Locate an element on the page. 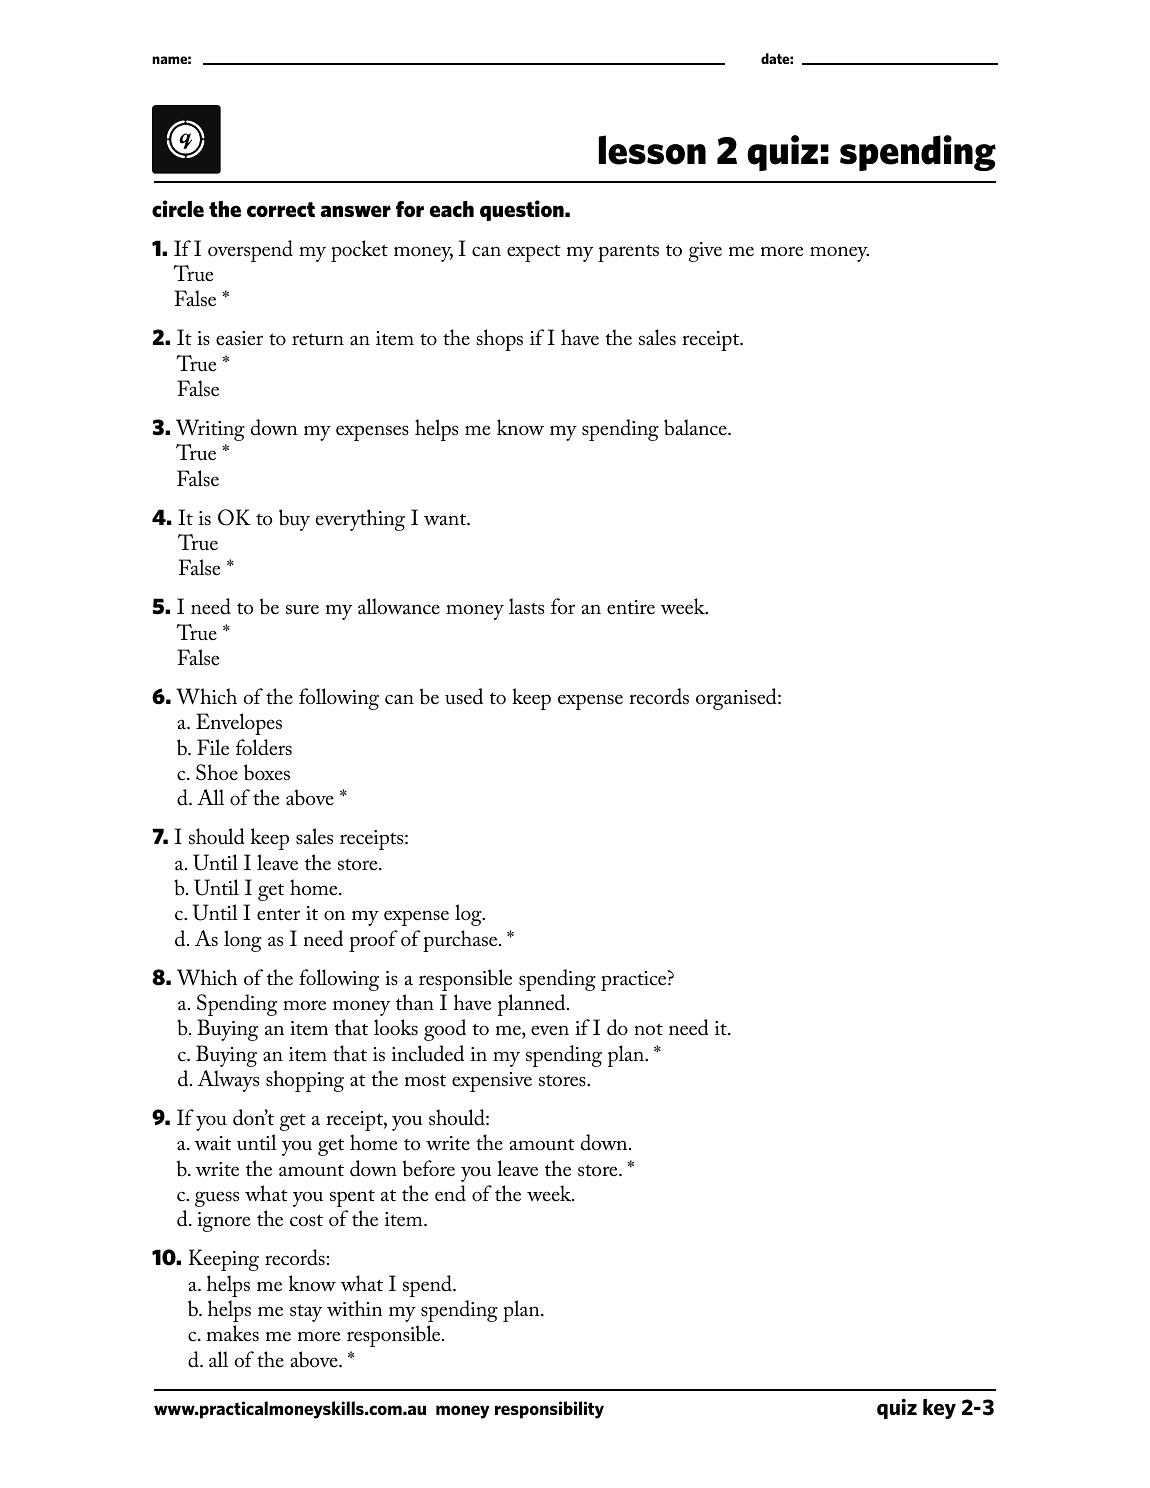 The width and height of the image is (1150, 1488). want is located at coordinates (446, 520).
